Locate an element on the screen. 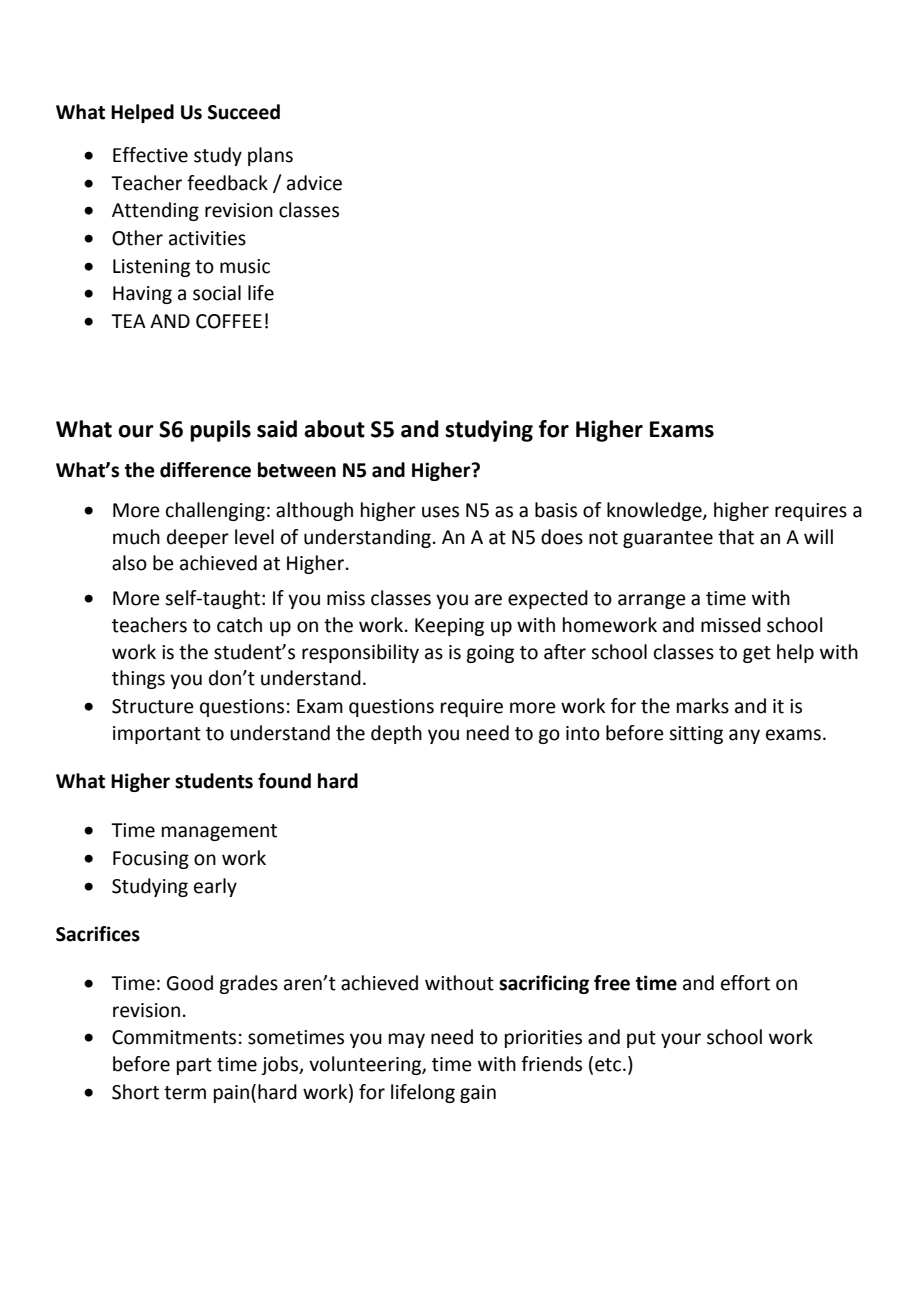  early is located at coordinates (215, 887).
